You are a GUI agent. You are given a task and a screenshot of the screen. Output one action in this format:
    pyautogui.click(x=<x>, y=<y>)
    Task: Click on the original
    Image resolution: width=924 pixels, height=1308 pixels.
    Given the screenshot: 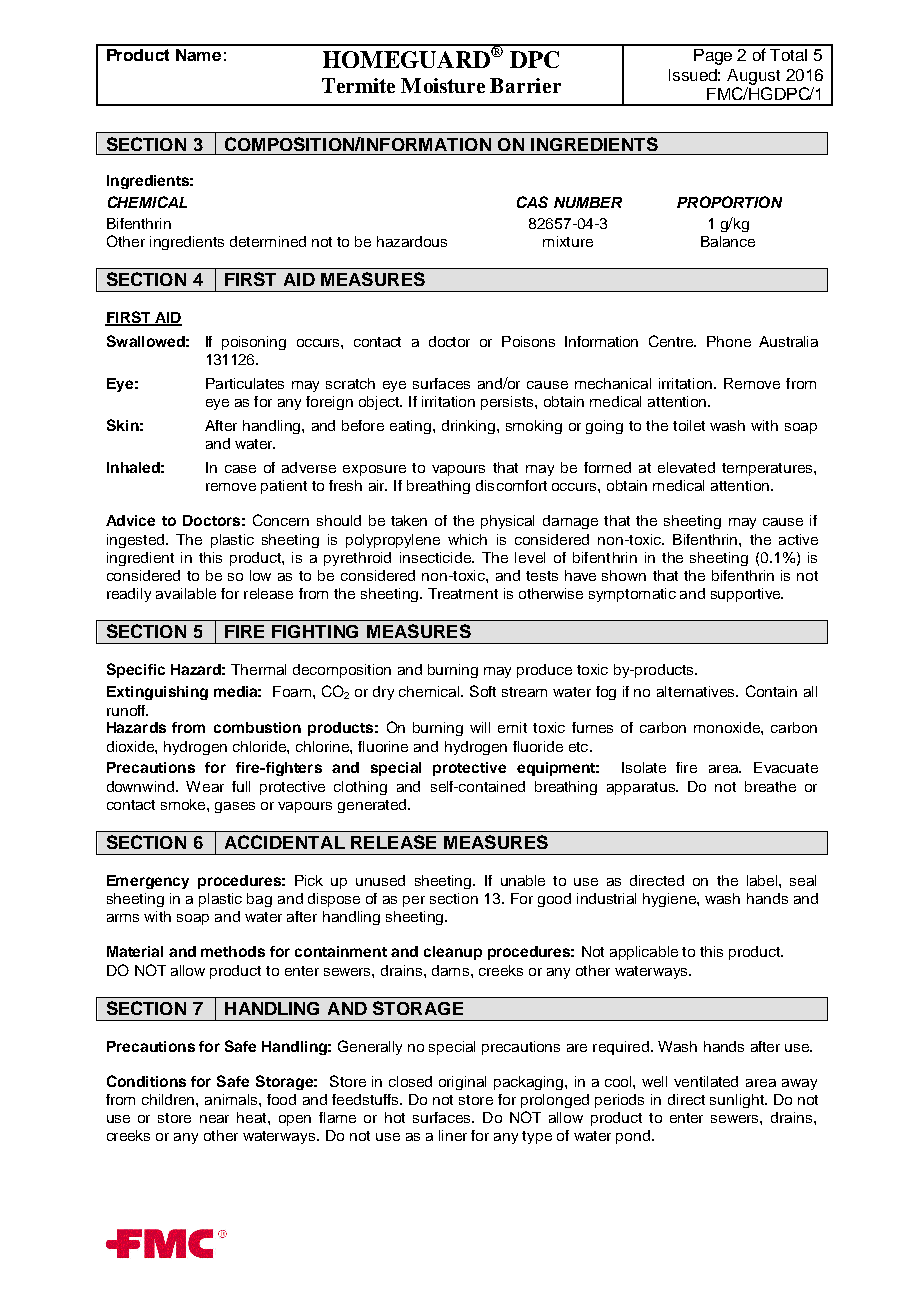 What is the action you would take?
    pyautogui.click(x=462, y=1083)
